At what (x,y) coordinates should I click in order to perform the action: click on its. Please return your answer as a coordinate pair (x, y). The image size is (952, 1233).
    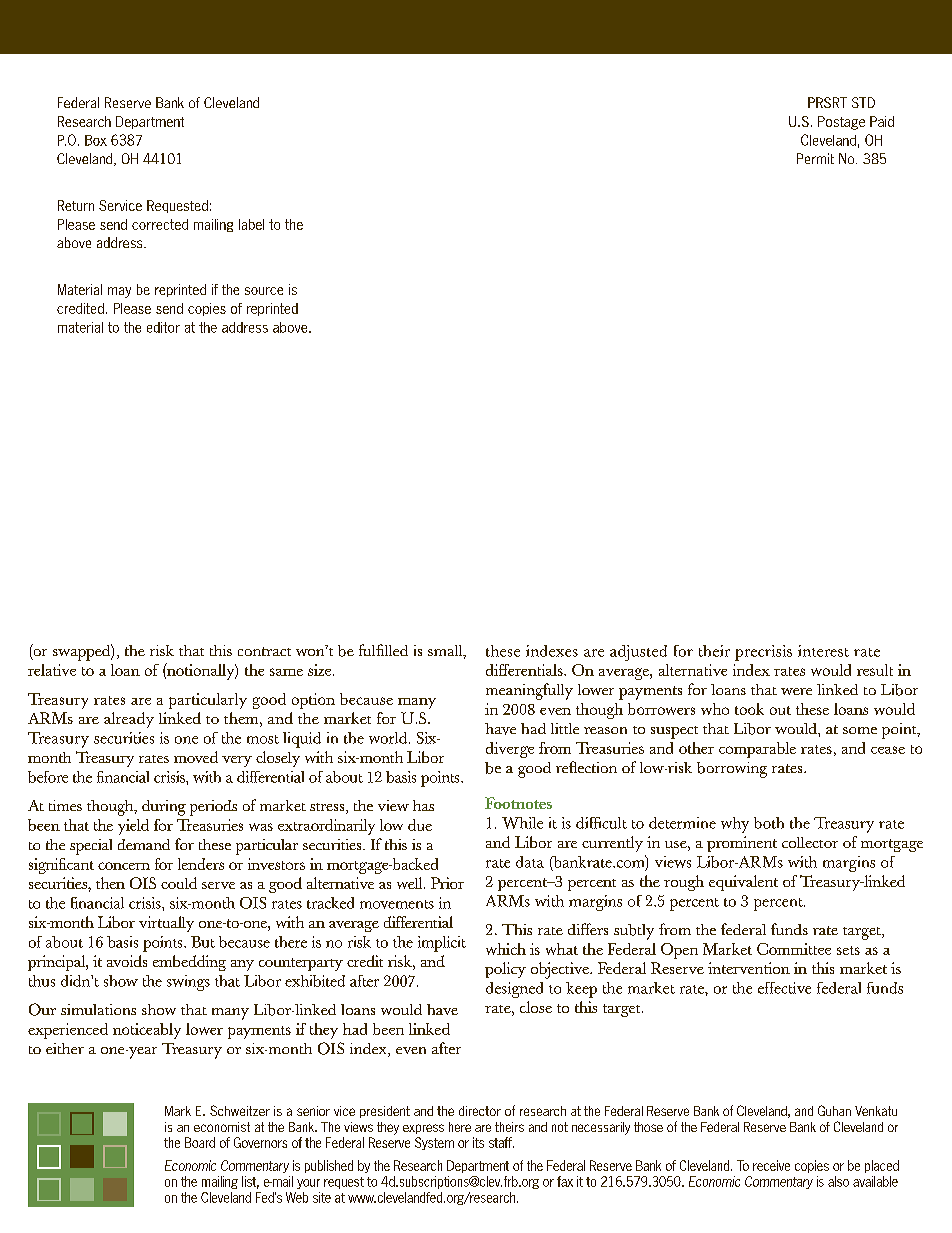
    Looking at the image, I should click on (478, 1142).
